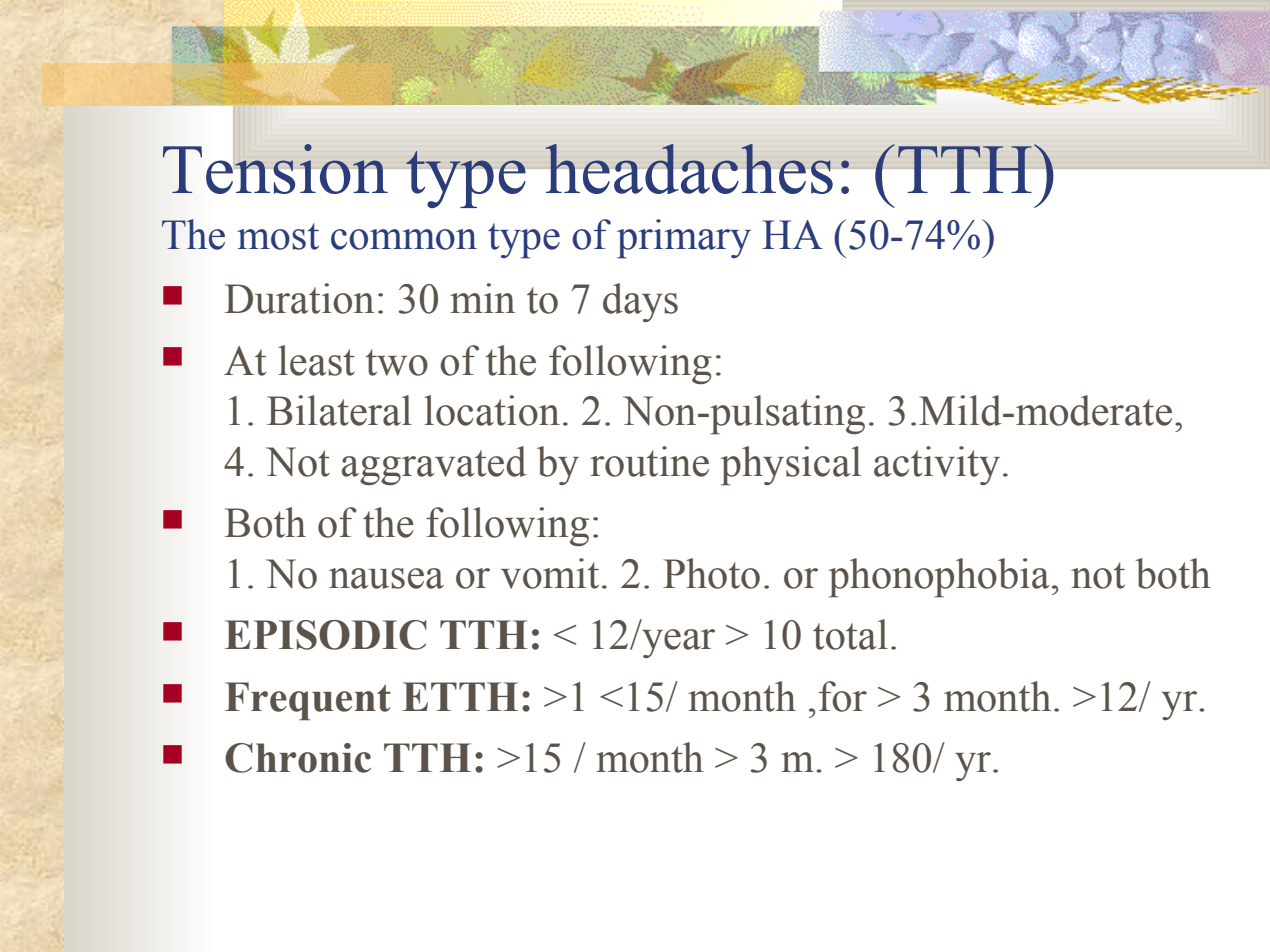 Image resolution: width=1270 pixels, height=952 pixels. Describe the element at coordinates (684, 239) in the screenshot. I see `primary` at that location.
